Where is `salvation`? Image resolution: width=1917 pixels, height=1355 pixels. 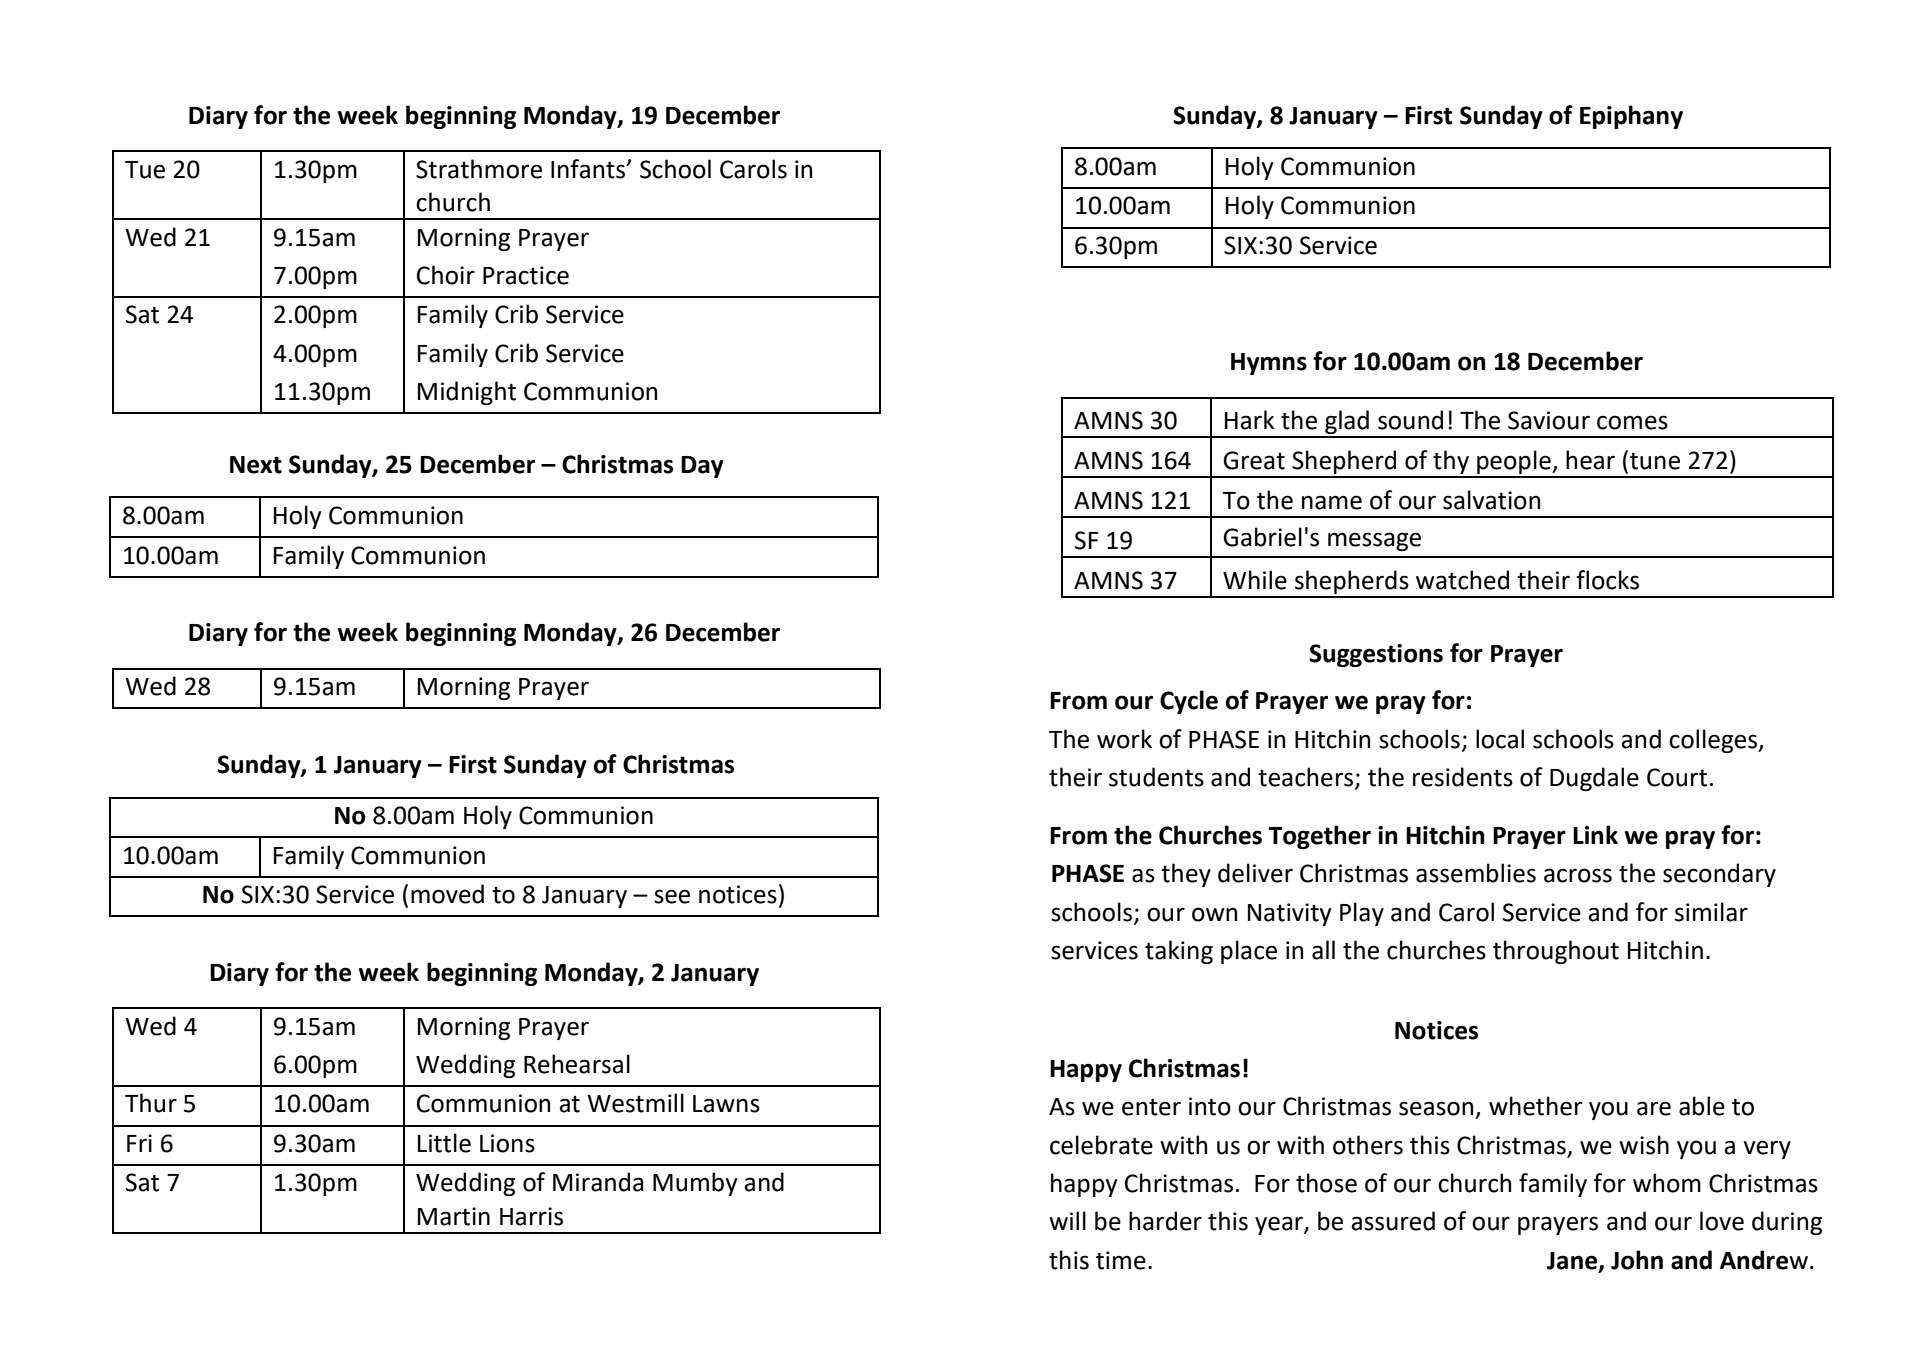
salvation is located at coordinates (1491, 500).
